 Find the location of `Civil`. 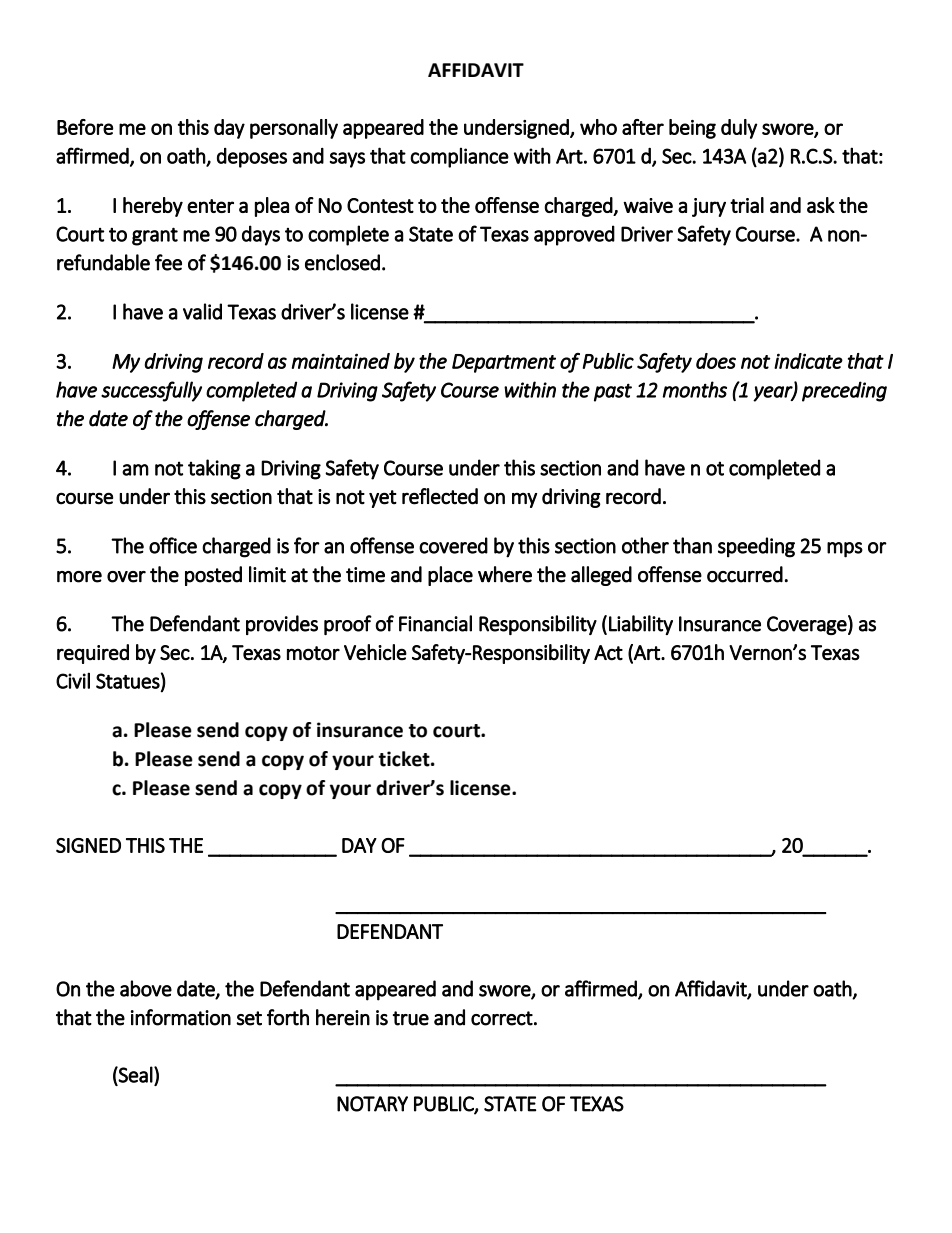

Civil is located at coordinates (73, 680).
